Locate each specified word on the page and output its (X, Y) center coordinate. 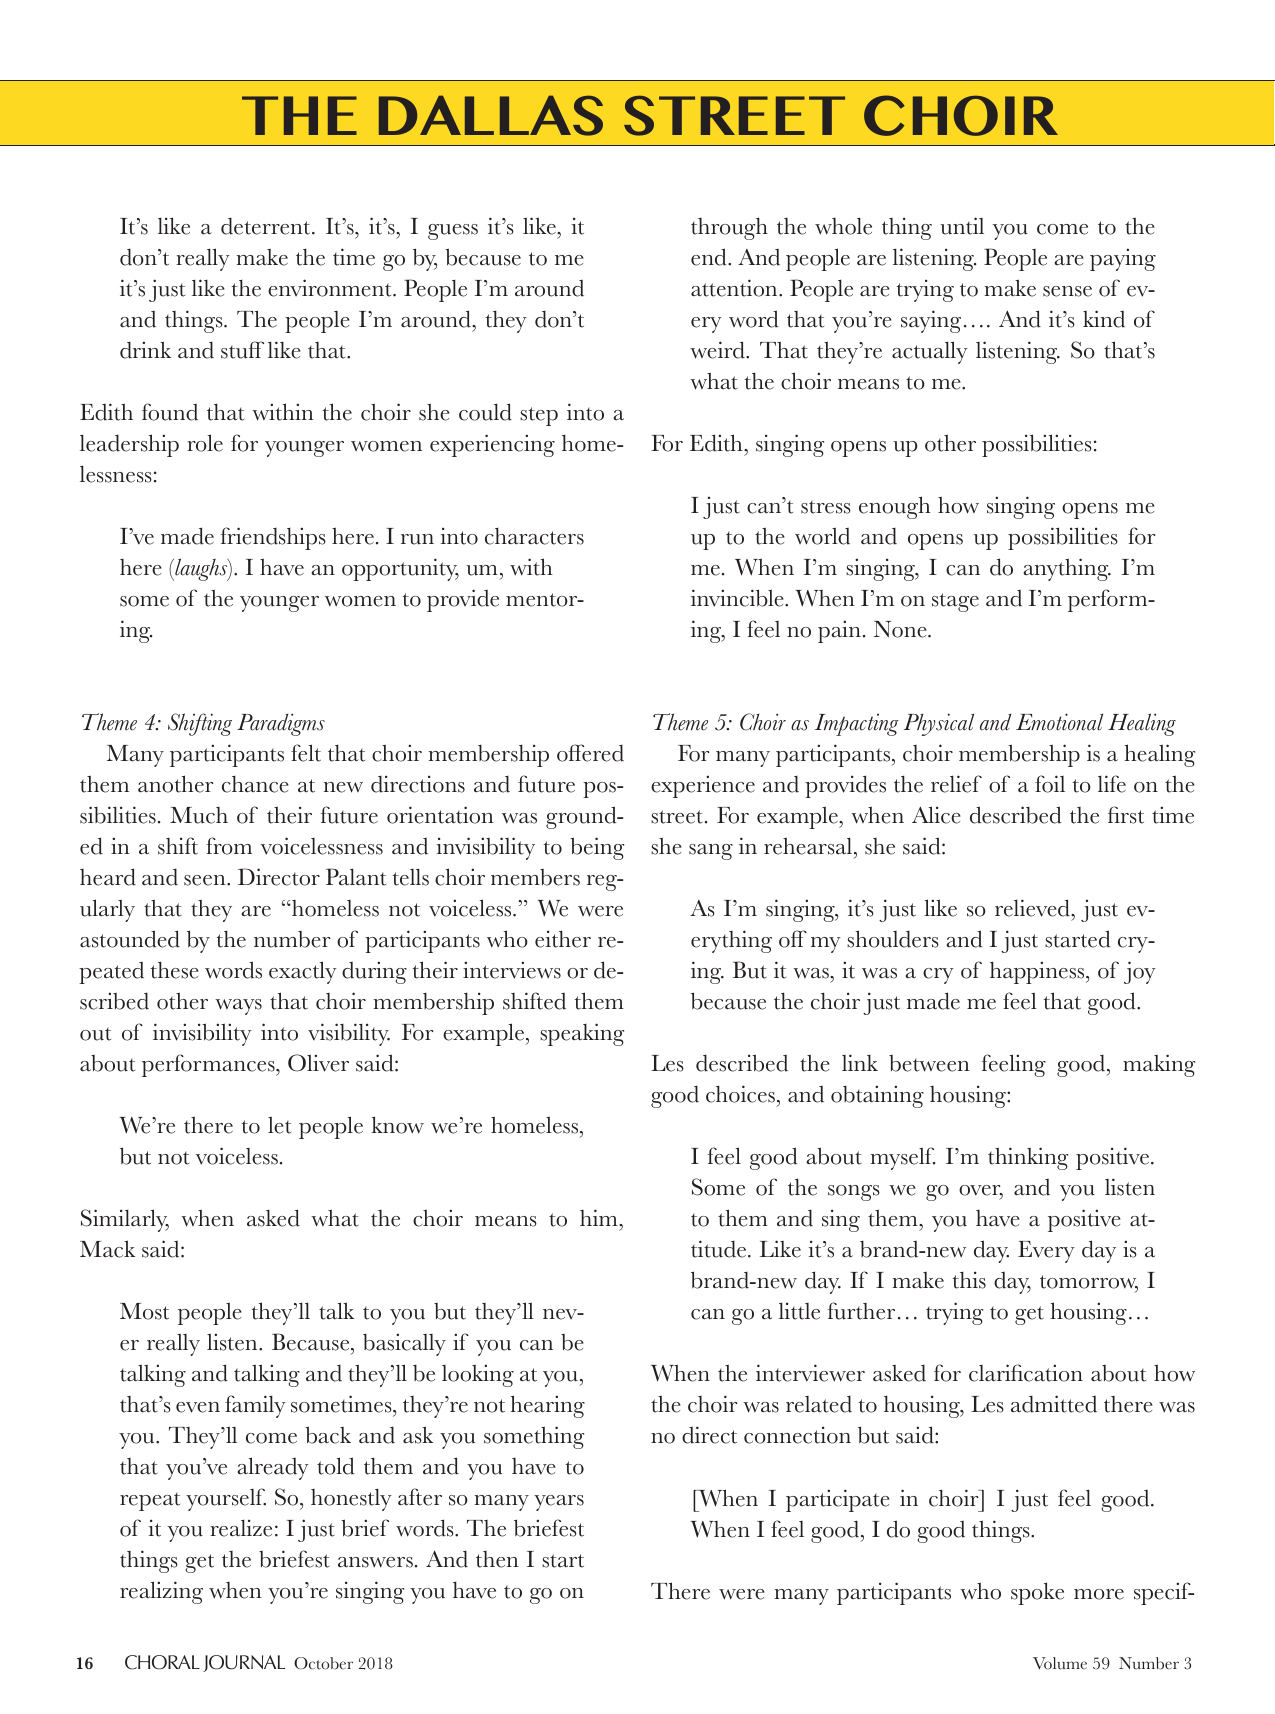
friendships (273, 538)
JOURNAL (244, 1663)
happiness (1038, 972)
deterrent (267, 226)
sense (1067, 291)
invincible (738, 598)
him (600, 1217)
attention (735, 288)
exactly (303, 972)
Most (144, 1311)
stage (955, 602)
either (563, 939)
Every (1046, 1252)
